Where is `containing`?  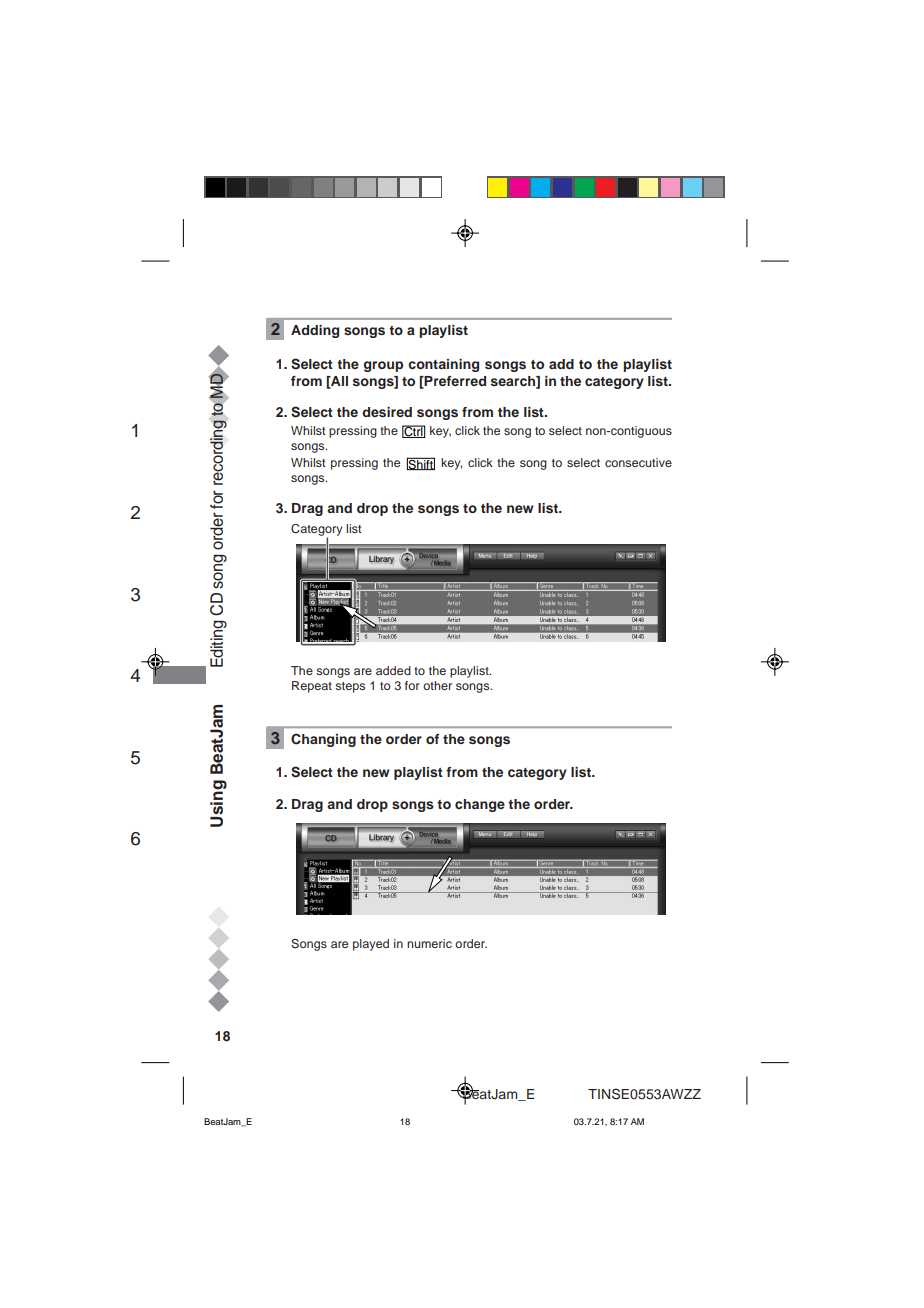
containing is located at coordinates (443, 365).
